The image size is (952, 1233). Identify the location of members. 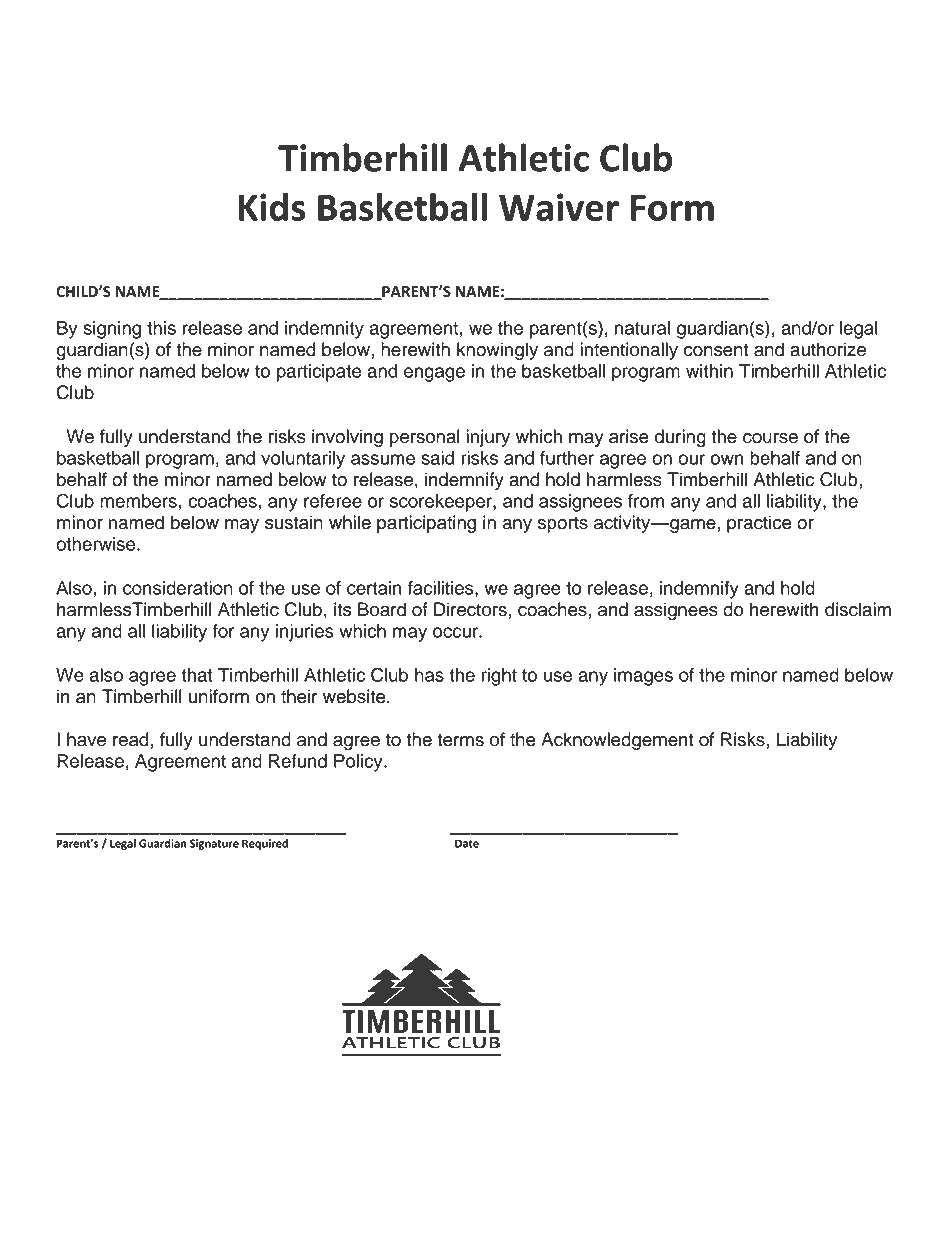
(138, 501).
